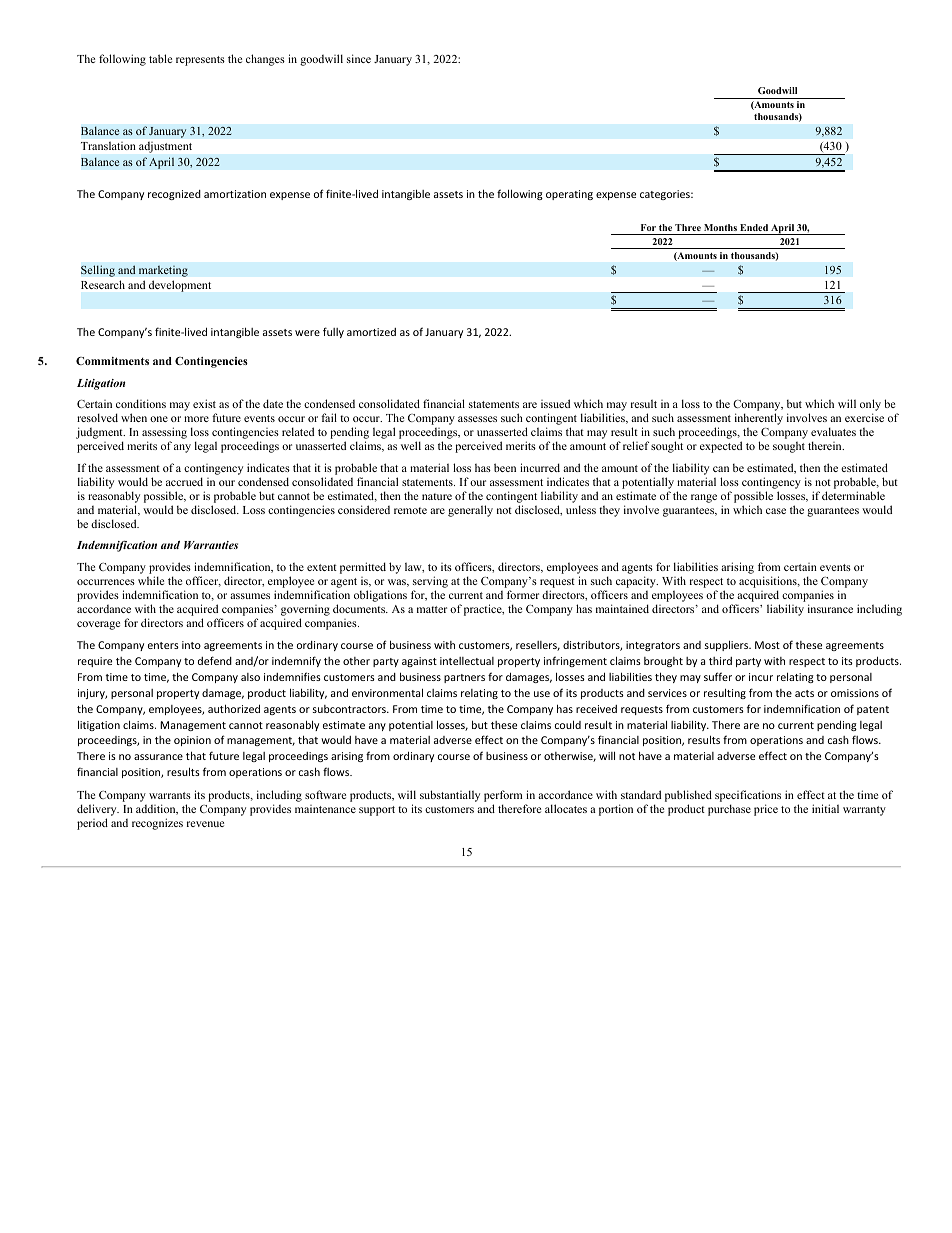  Describe the element at coordinates (163, 271) in the screenshot. I see `marketing` at that location.
